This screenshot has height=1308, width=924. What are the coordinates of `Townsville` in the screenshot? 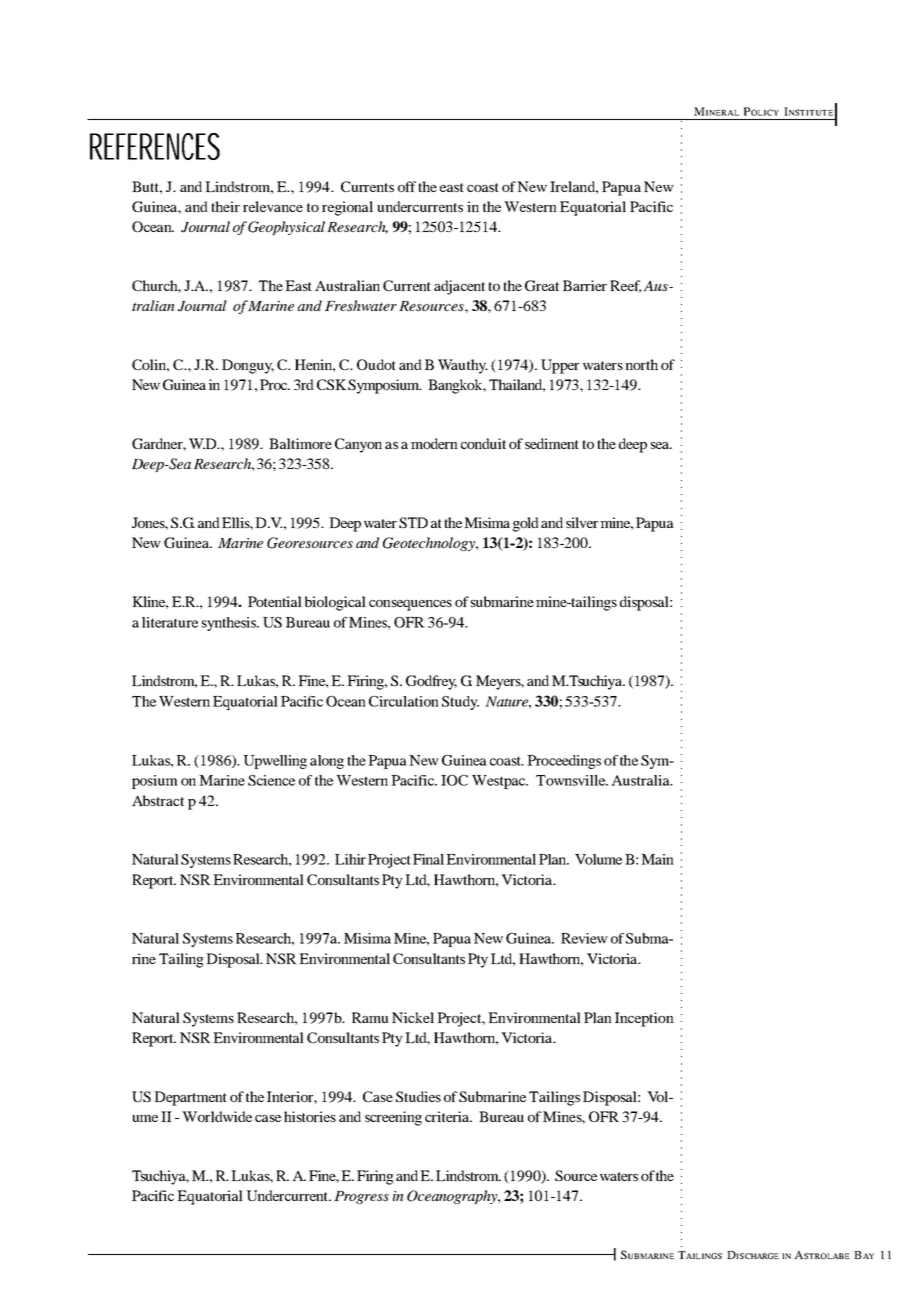 It's located at (572, 780).
